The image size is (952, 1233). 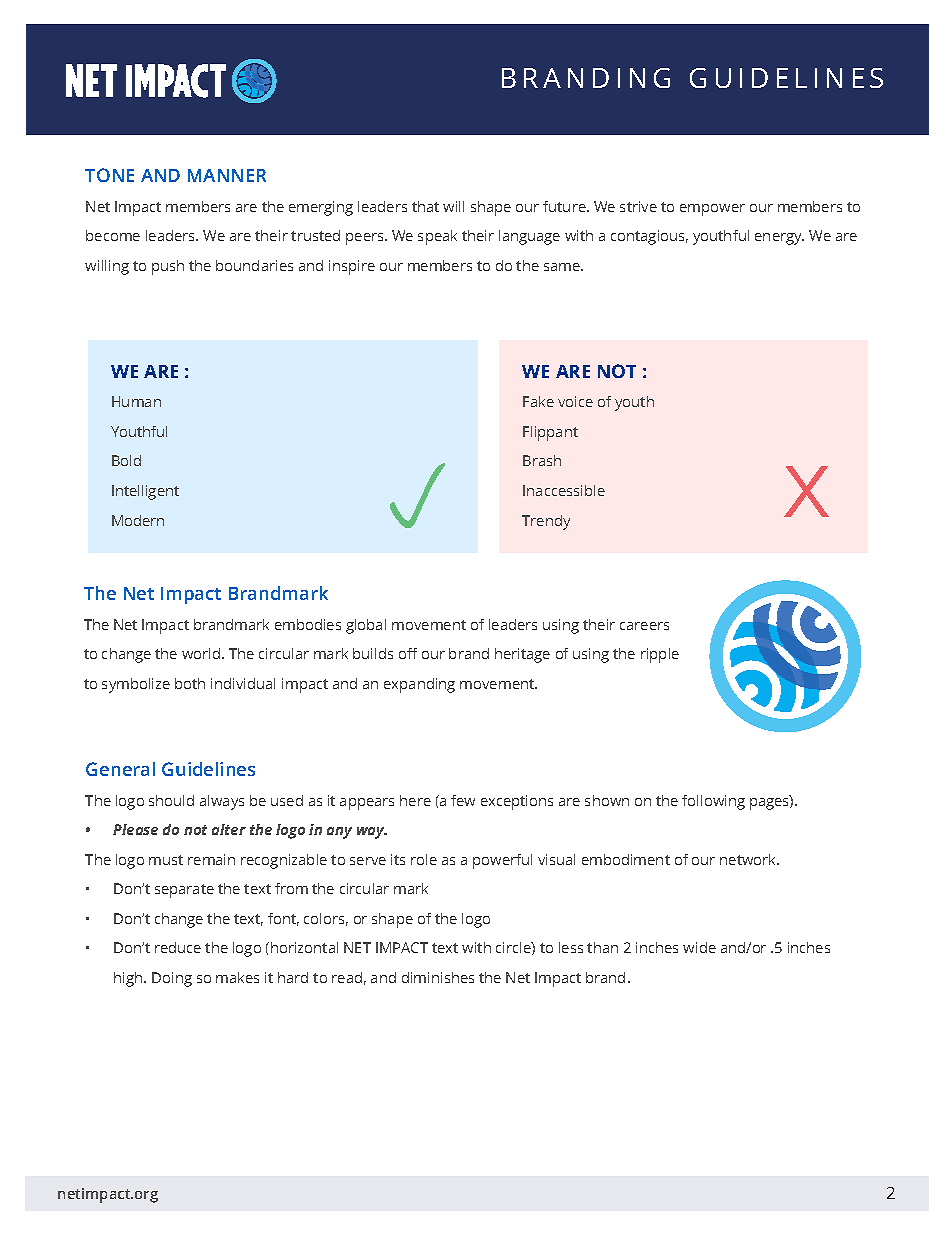 What do you see at coordinates (227, 175) in the image?
I see `MANNER` at bounding box center [227, 175].
